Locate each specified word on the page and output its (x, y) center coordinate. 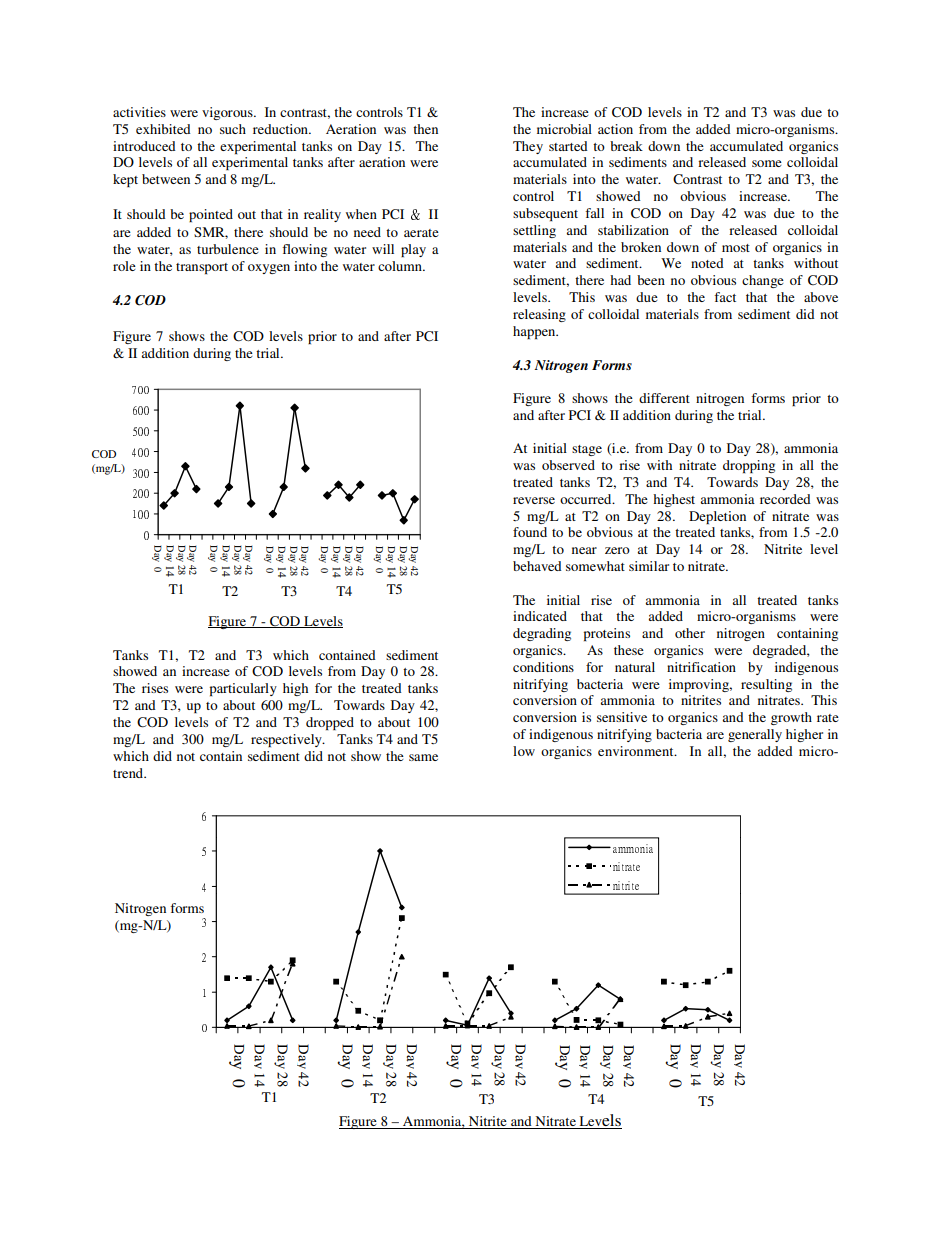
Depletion (717, 517)
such (233, 129)
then (425, 129)
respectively (287, 740)
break (626, 146)
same (423, 757)
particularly (243, 689)
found (530, 532)
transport (202, 268)
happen (535, 332)
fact (725, 297)
